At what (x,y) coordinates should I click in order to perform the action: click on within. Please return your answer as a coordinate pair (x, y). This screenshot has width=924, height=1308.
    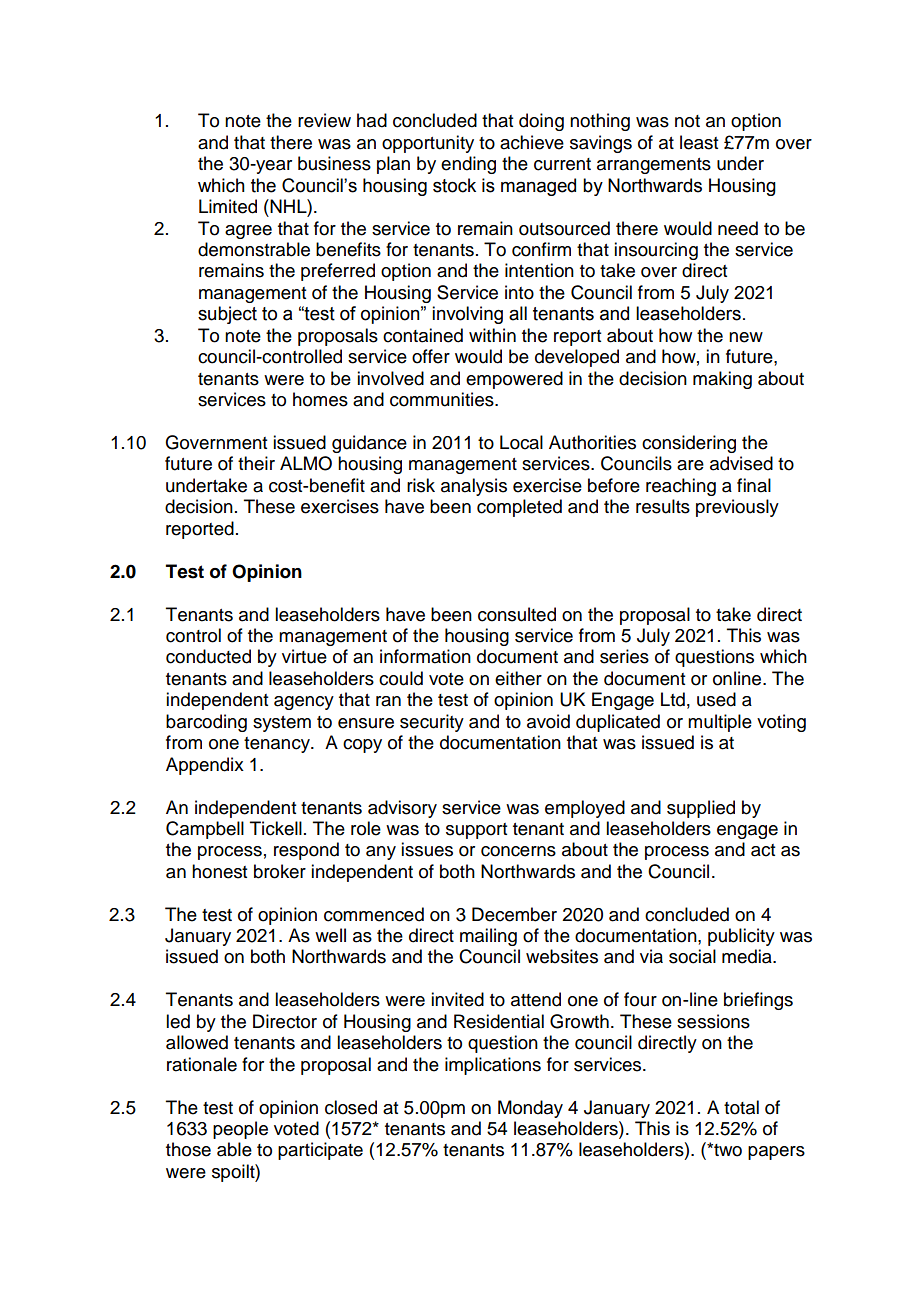
    Looking at the image, I should click on (492, 335).
